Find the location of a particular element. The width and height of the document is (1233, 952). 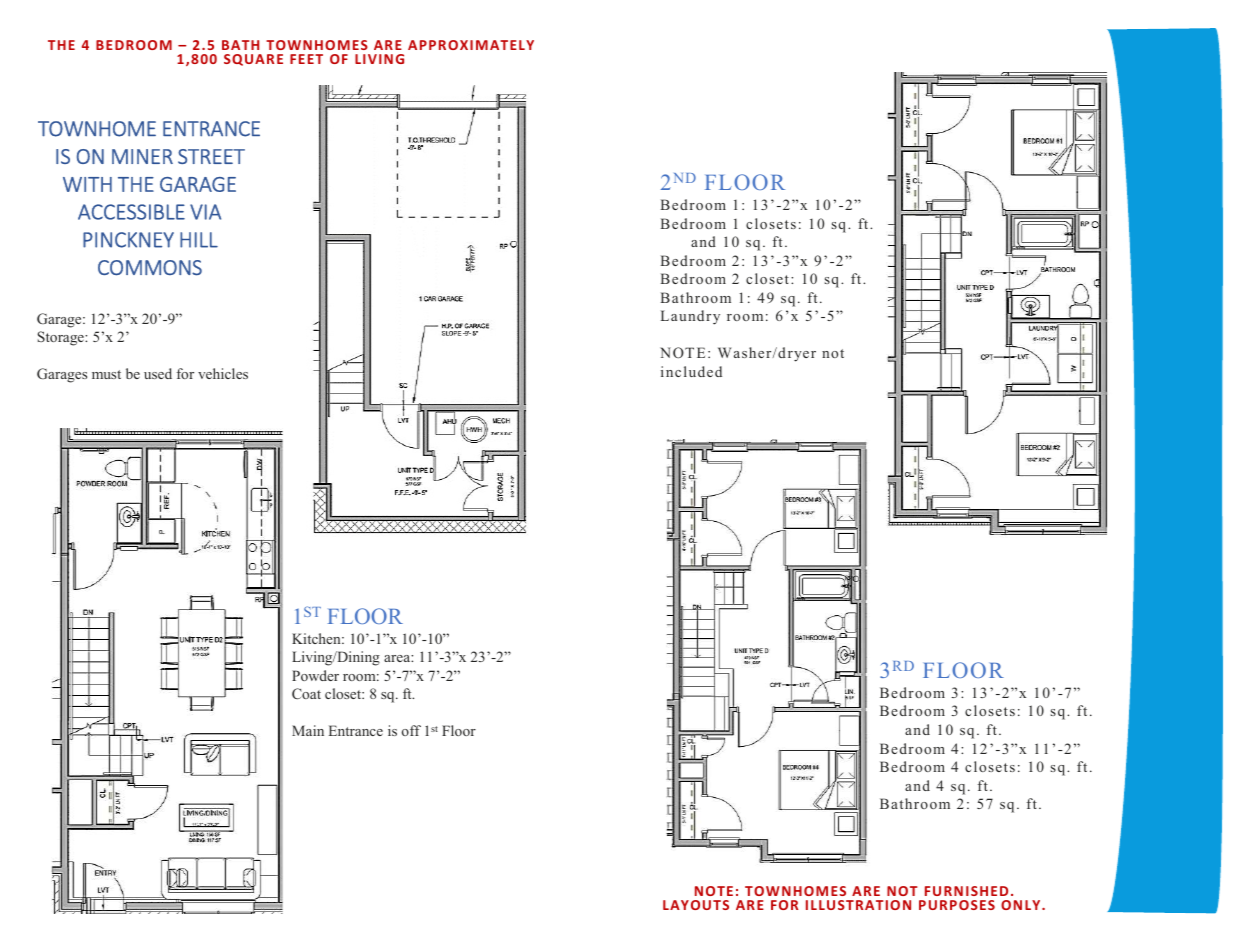

APPROXIMATELY is located at coordinates (471, 45).
